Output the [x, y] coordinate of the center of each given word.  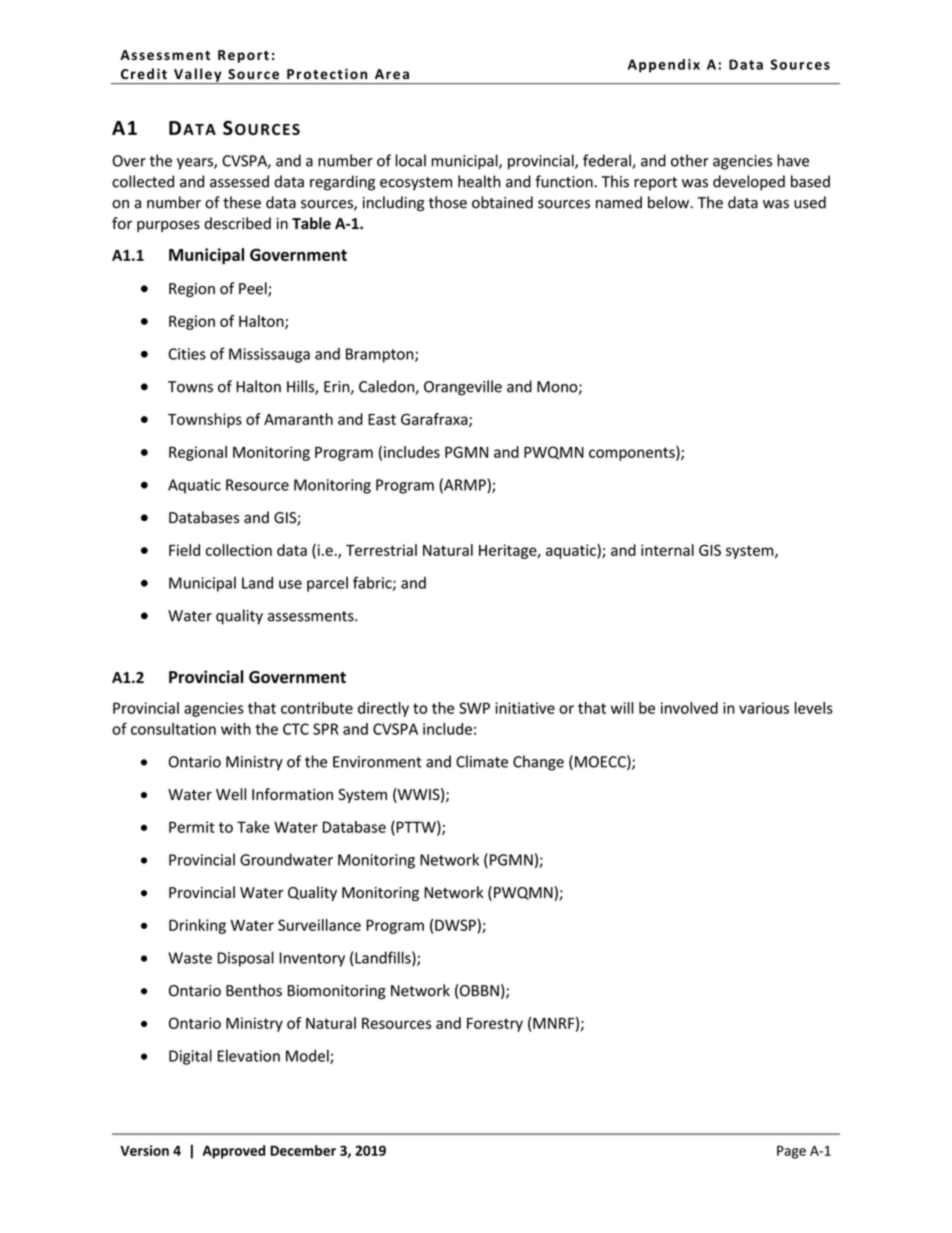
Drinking [197, 926]
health [479, 181]
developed [749, 183]
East [382, 419]
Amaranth [298, 419]
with [236, 729]
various [764, 708]
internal [667, 550]
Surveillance [319, 925]
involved [689, 708]
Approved [234, 1152]
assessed [239, 181]
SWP [474, 708]
